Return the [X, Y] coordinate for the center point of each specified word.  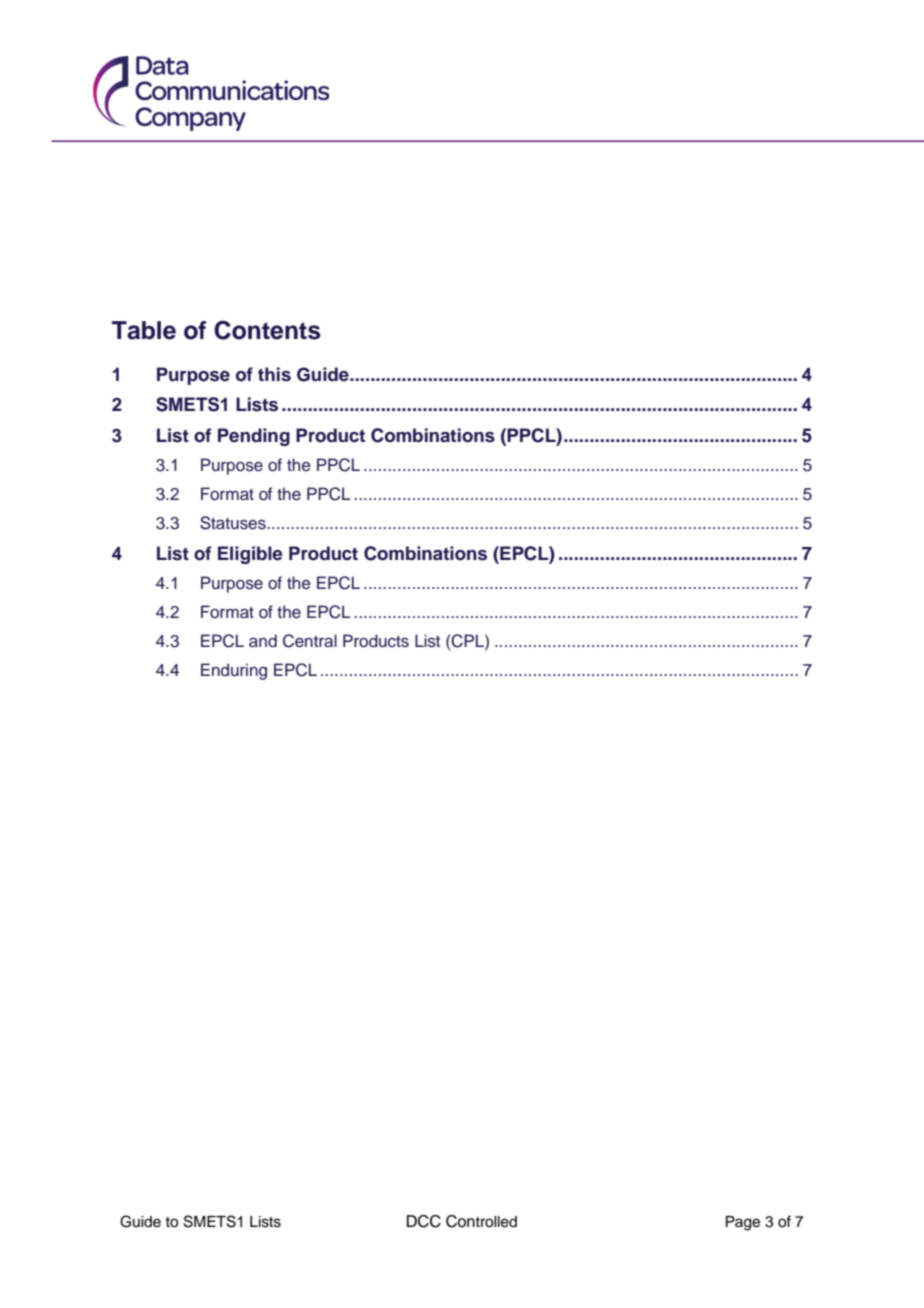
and [263, 641]
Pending [254, 437]
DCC [424, 1221]
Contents [267, 330]
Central [310, 641]
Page [743, 1223]
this [274, 374]
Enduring [234, 671]
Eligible [250, 555]
